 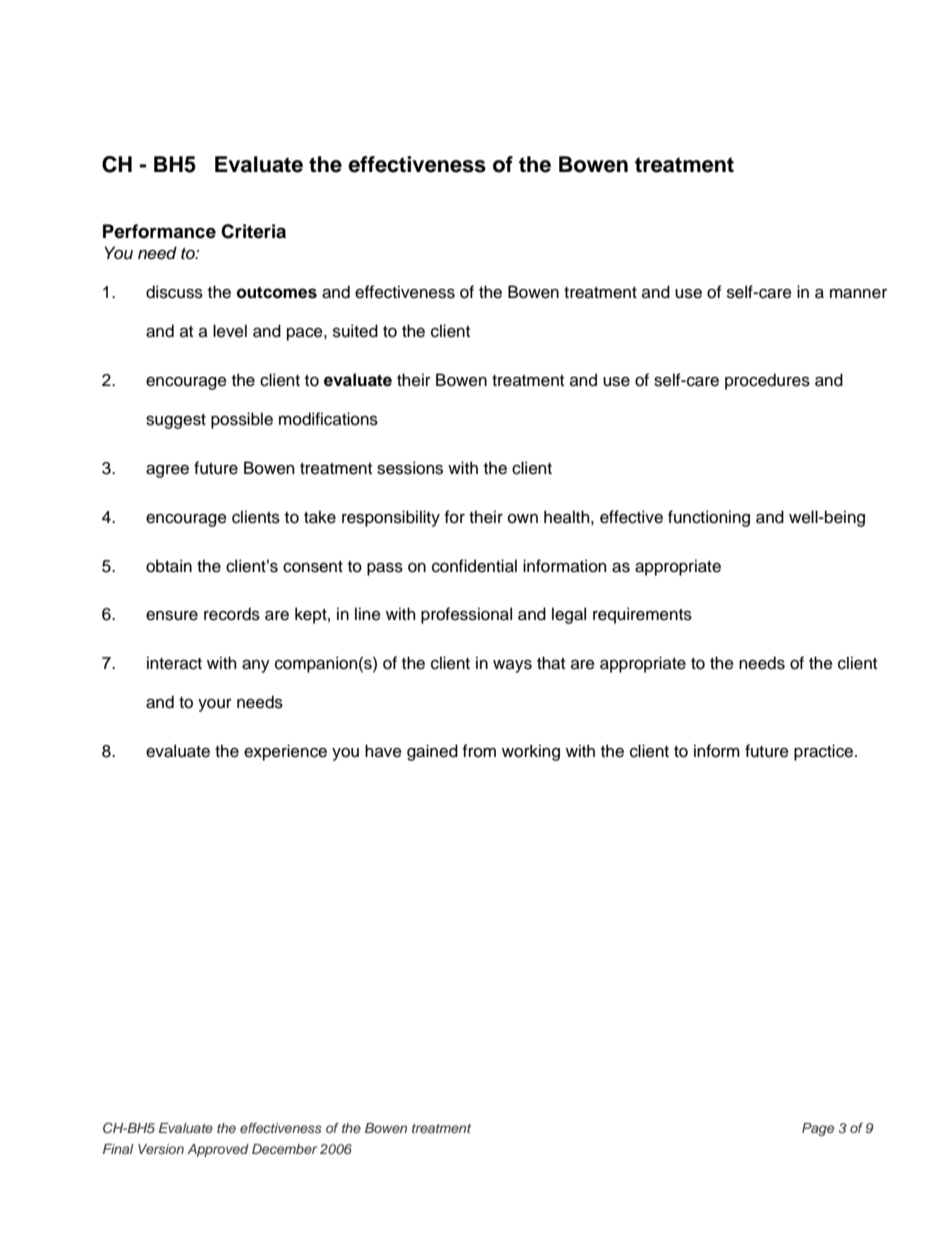 What do you see at coordinates (479, 751) in the screenshot?
I see `from` at bounding box center [479, 751].
